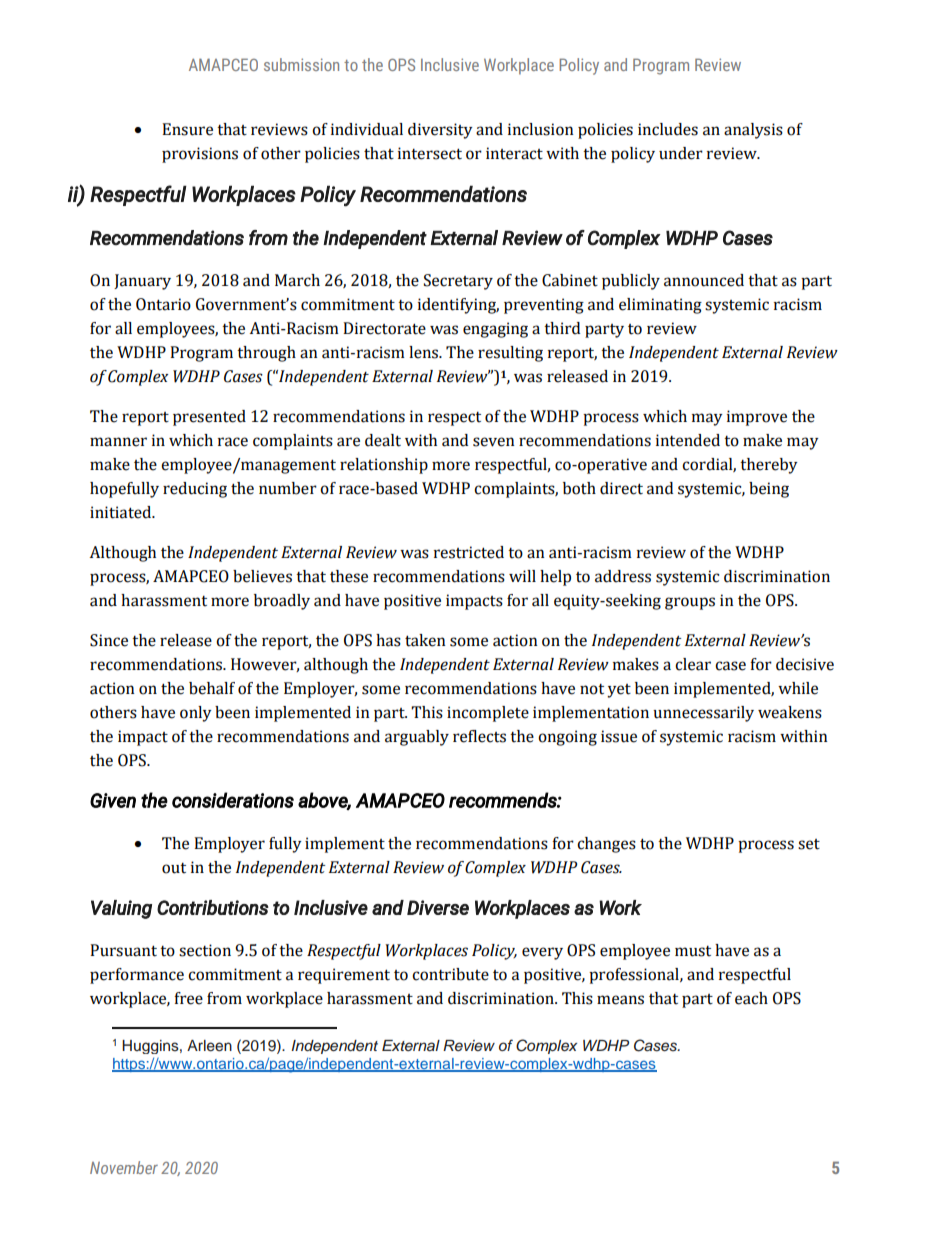 The height and width of the screenshot is (1233, 952). I want to click on presented, so click(209, 418).
